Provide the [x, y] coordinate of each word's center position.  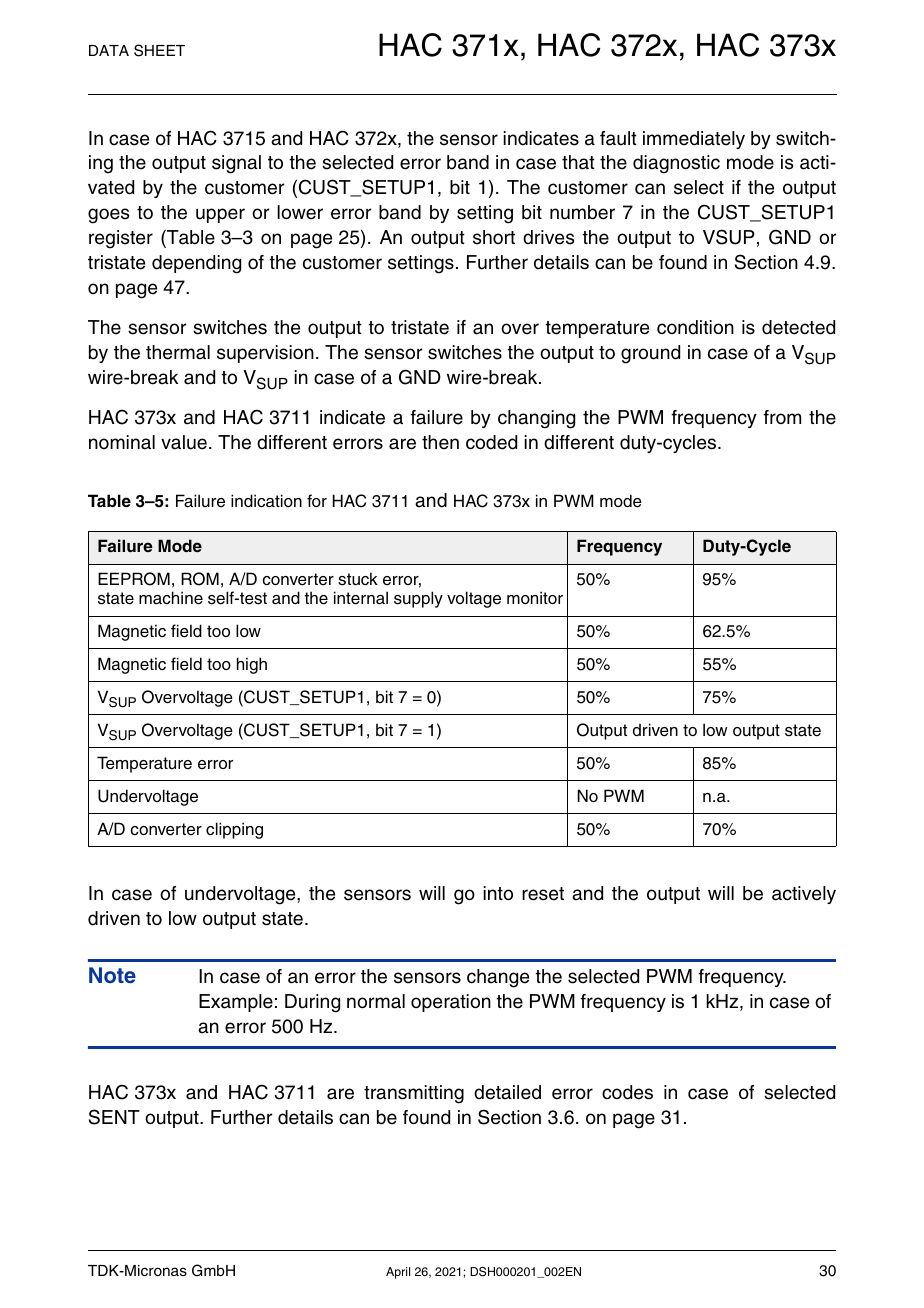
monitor [535, 597]
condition [695, 327]
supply [418, 599]
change [498, 978]
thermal [178, 352]
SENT [114, 1117]
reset [543, 894]
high [252, 665]
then [440, 442]
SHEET [159, 50]
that [578, 162]
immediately [694, 140]
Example [236, 1003]
